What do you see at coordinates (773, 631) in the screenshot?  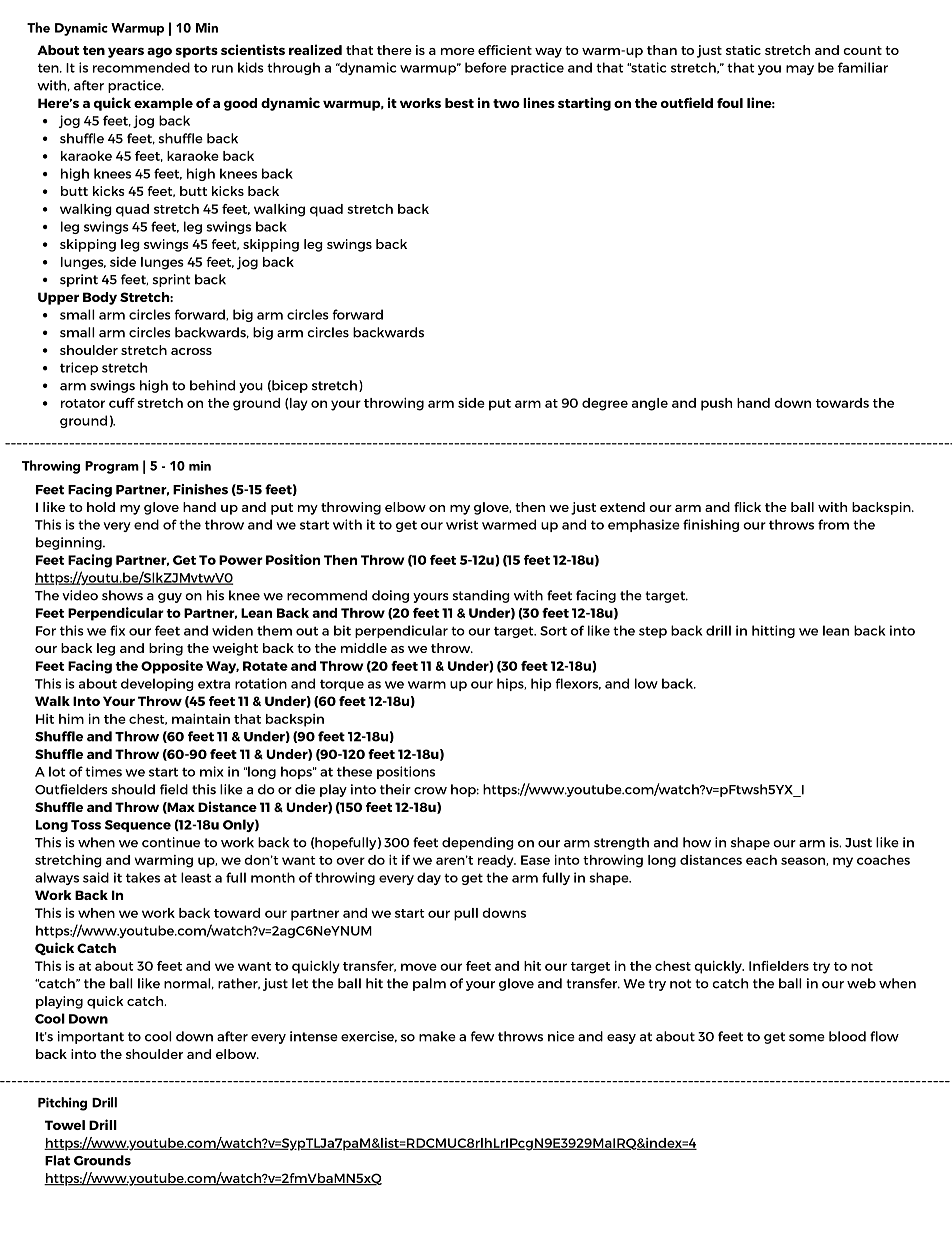 I see `hitting` at bounding box center [773, 631].
